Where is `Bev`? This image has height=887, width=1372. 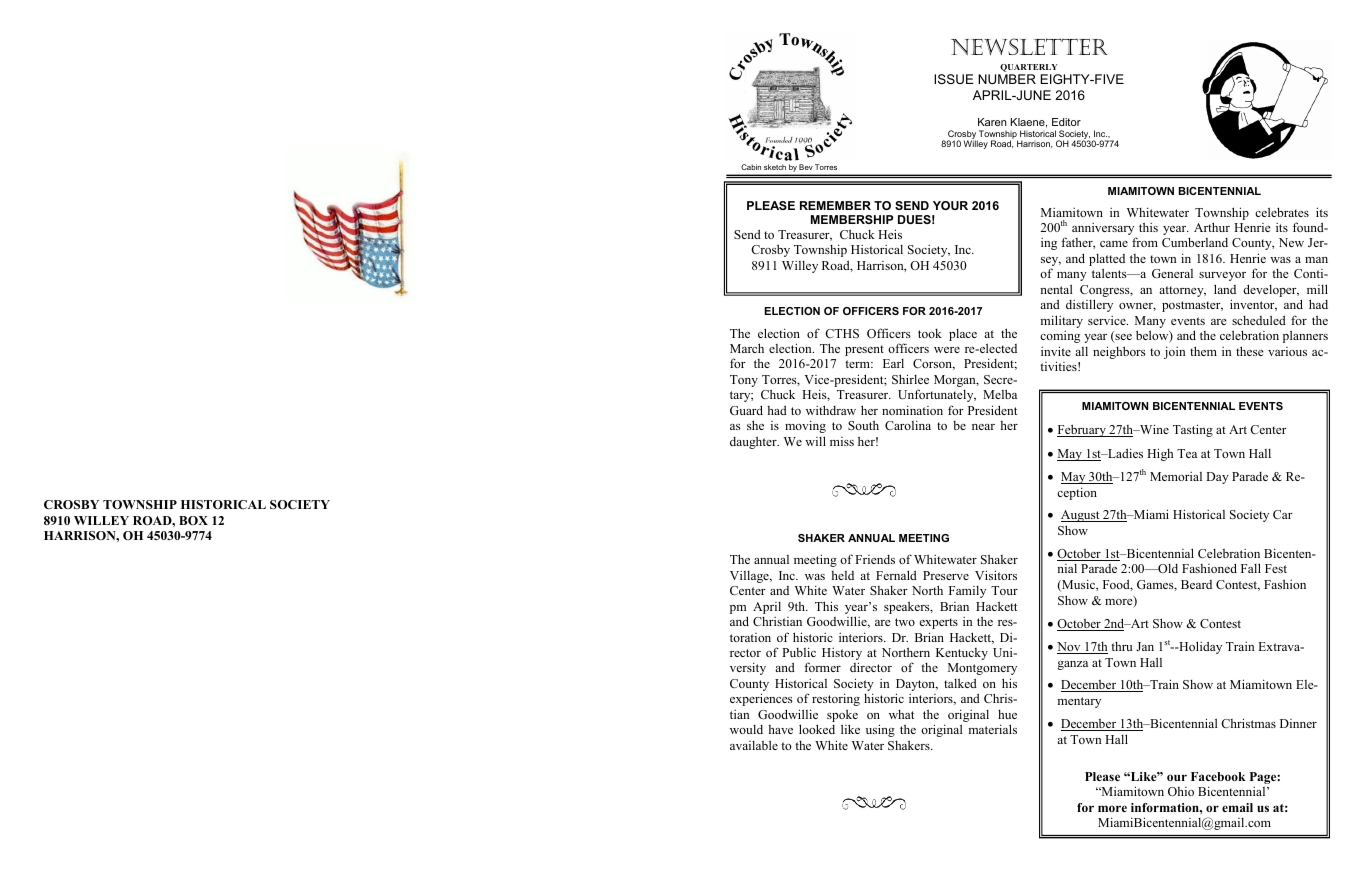 Bev is located at coordinates (805, 167).
